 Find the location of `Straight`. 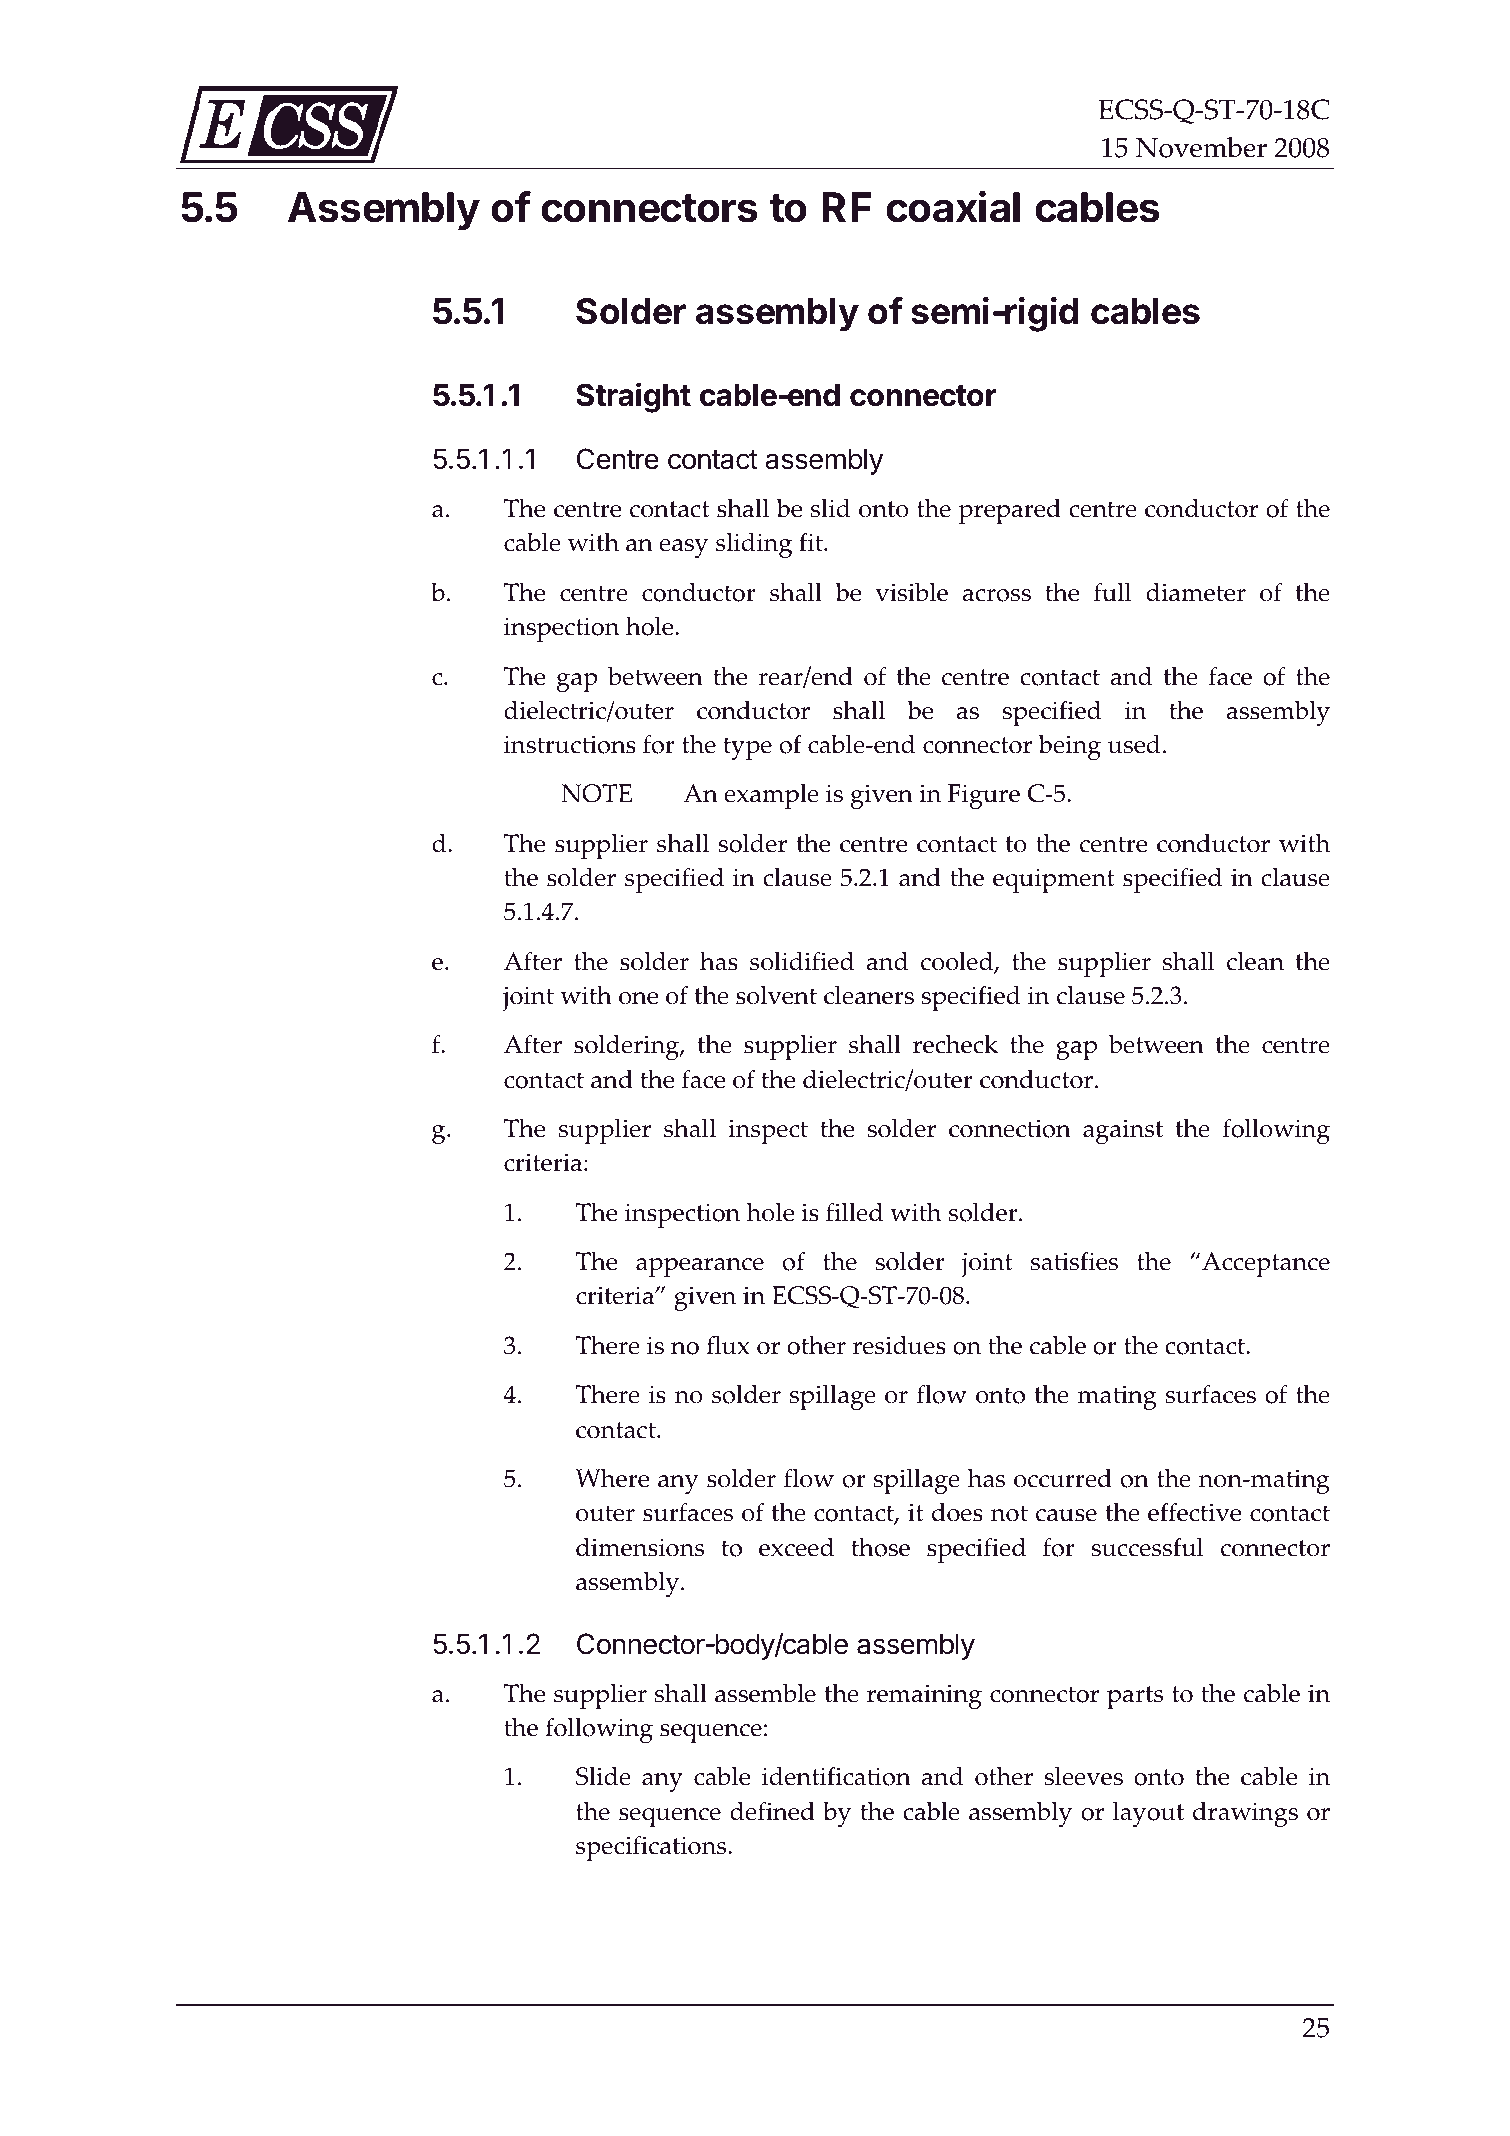

Straight is located at coordinates (633, 397).
